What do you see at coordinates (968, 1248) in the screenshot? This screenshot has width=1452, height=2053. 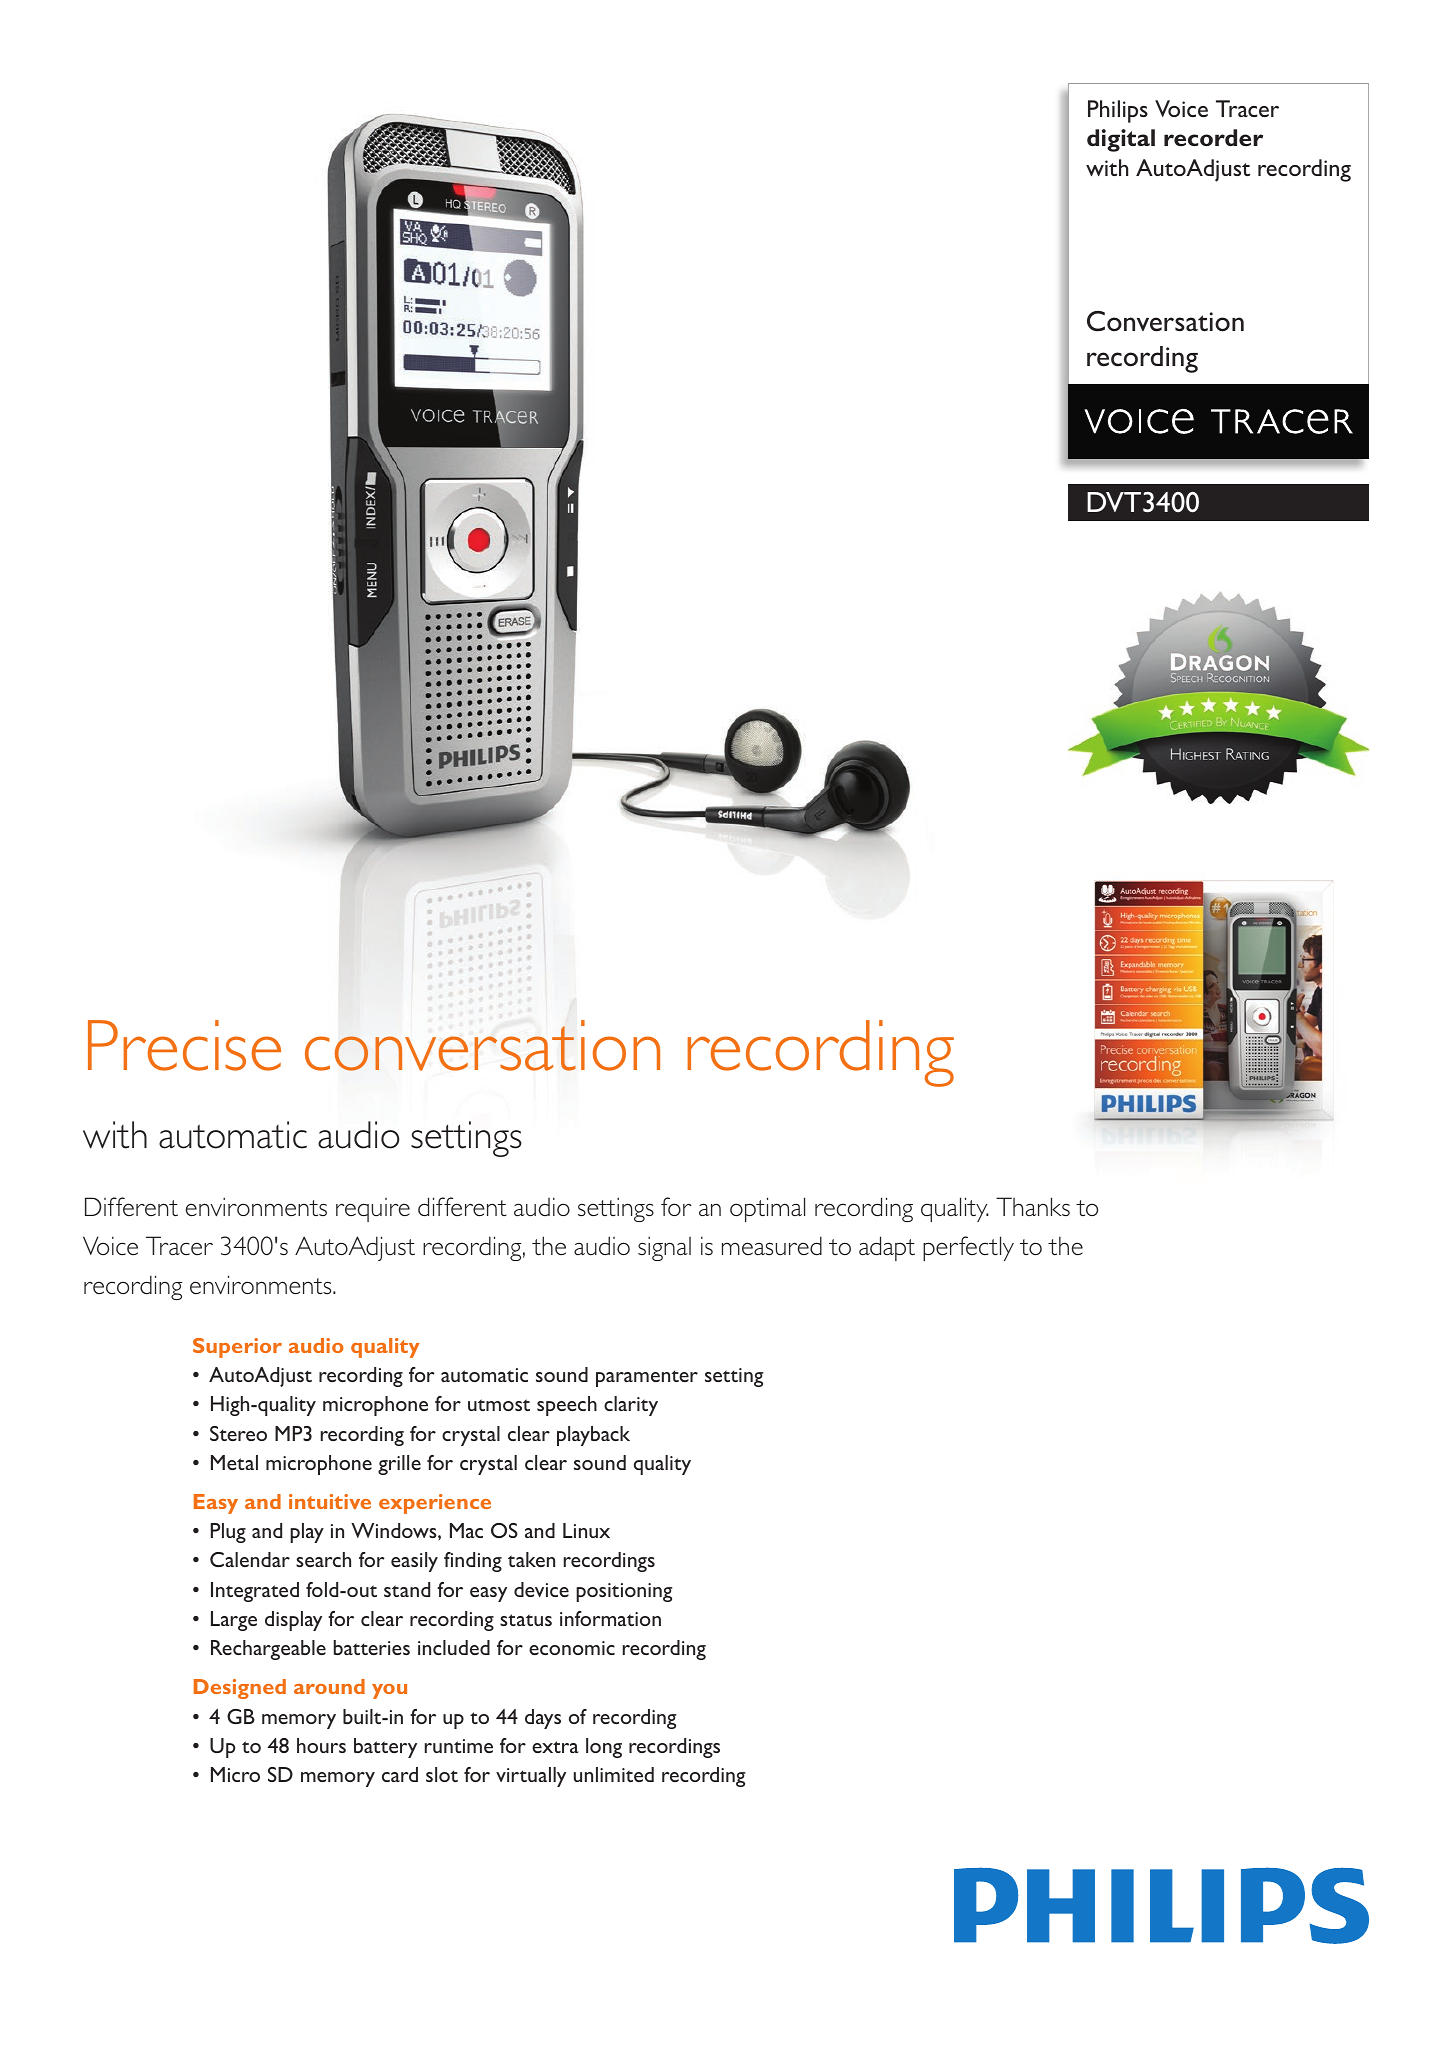 I see `perfectly` at bounding box center [968, 1248].
